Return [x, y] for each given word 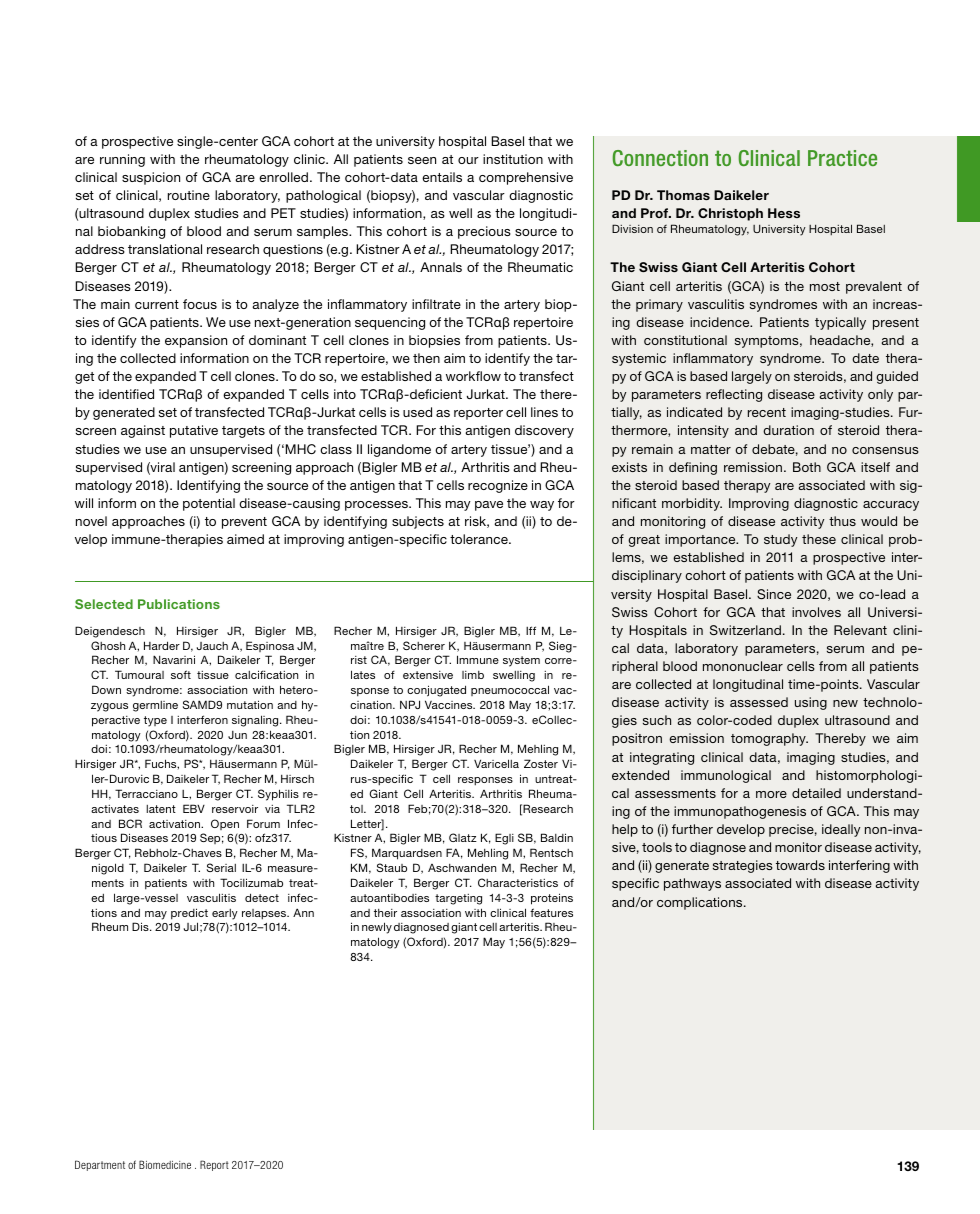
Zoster [541, 763]
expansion [196, 341]
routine [189, 195]
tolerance [480, 539]
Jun [237, 735]
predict [189, 914]
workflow [473, 376]
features [551, 912]
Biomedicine [165, 1164]
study [780, 540]
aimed [245, 539]
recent [767, 412]
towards [800, 865]
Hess [784, 213]
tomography [769, 739]
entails [442, 177]
